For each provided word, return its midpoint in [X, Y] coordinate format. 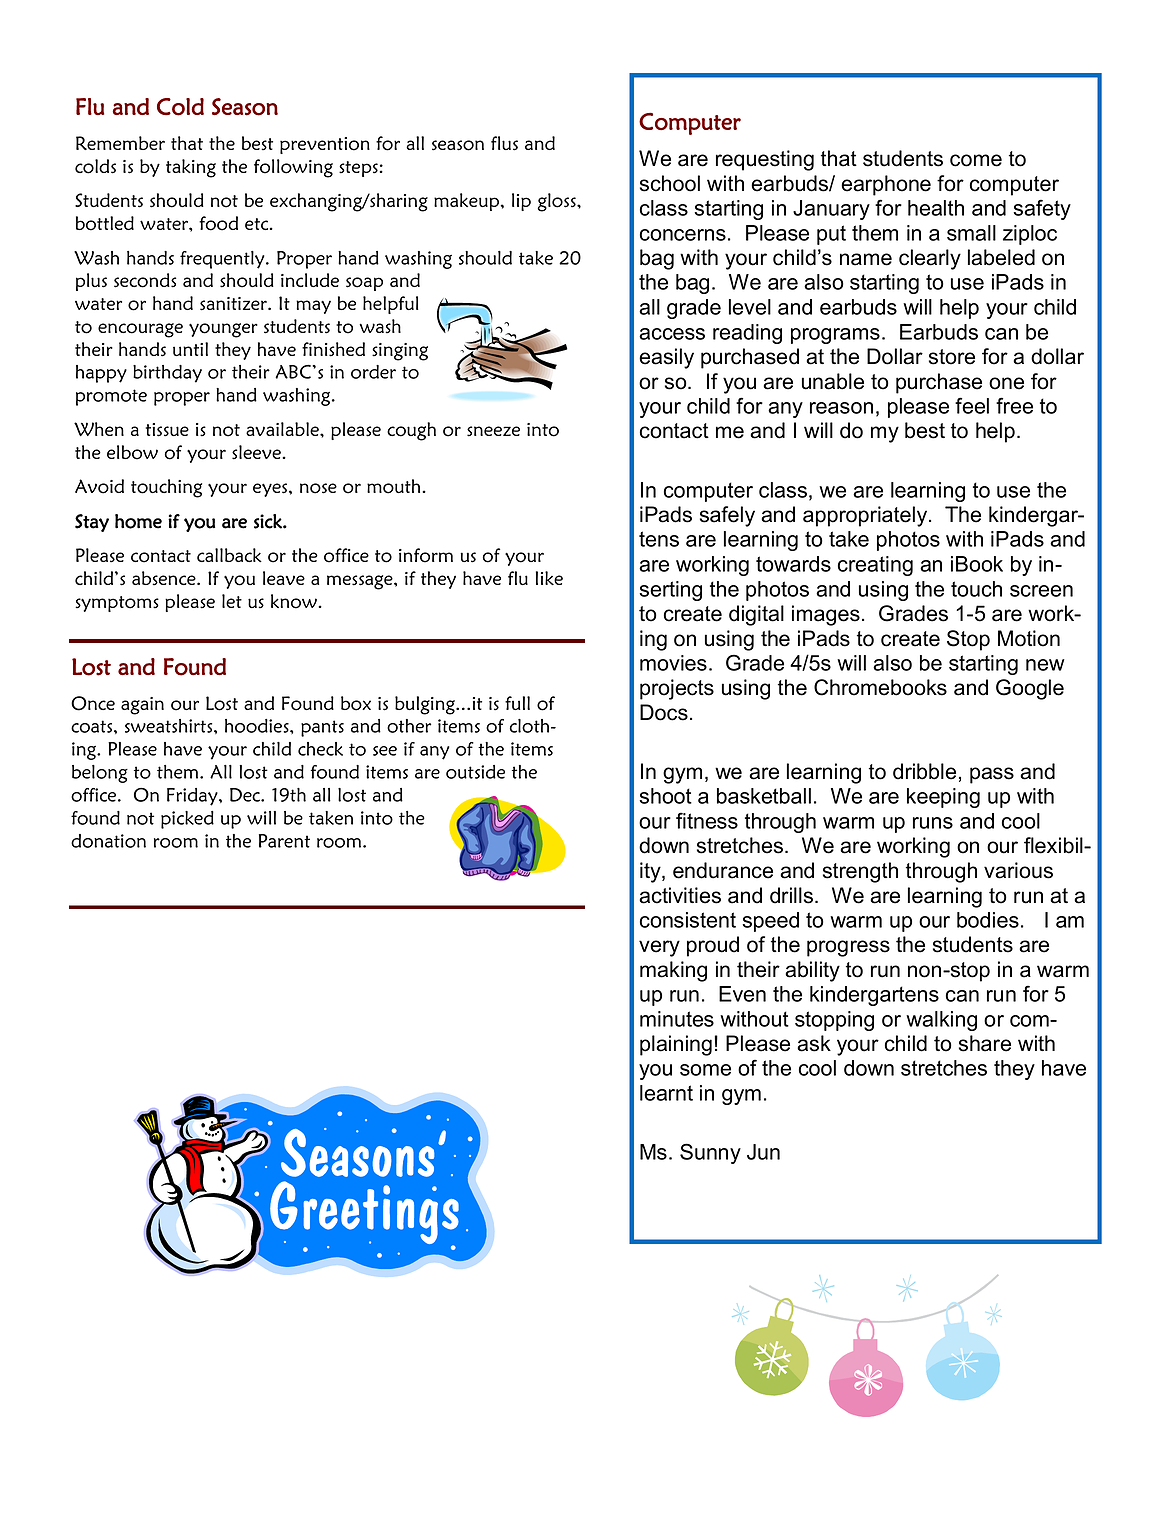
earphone [886, 185]
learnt [666, 1093]
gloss [557, 202]
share [985, 1043]
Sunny [710, 1153]
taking [191, 168]
